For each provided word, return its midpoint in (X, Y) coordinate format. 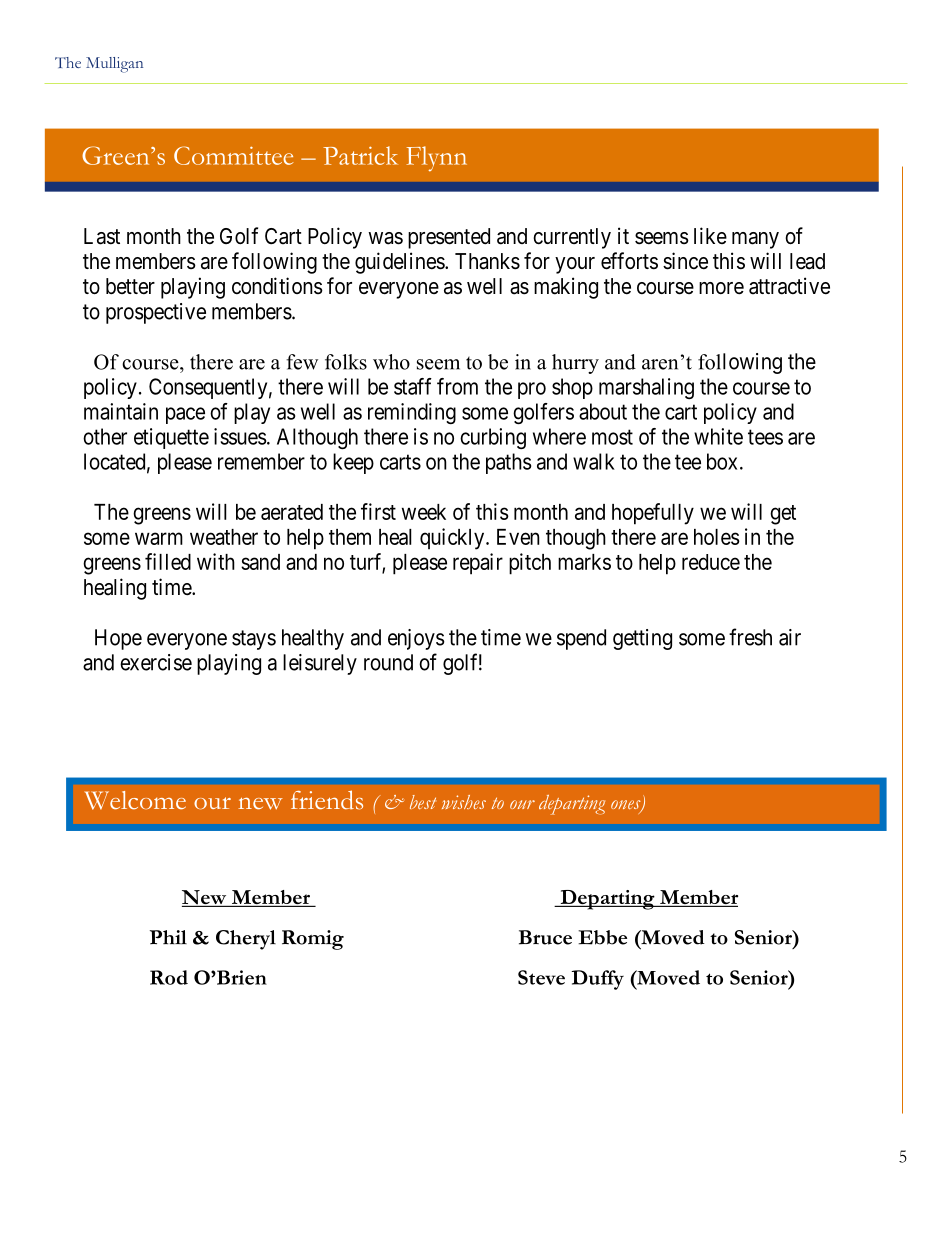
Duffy (597, 980)
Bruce (545, 937)
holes (717, 537)
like (710, 235)
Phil (168, 937)
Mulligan (114, 65)
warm (159, 538)
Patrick (360, 155)
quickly (453, 539)
